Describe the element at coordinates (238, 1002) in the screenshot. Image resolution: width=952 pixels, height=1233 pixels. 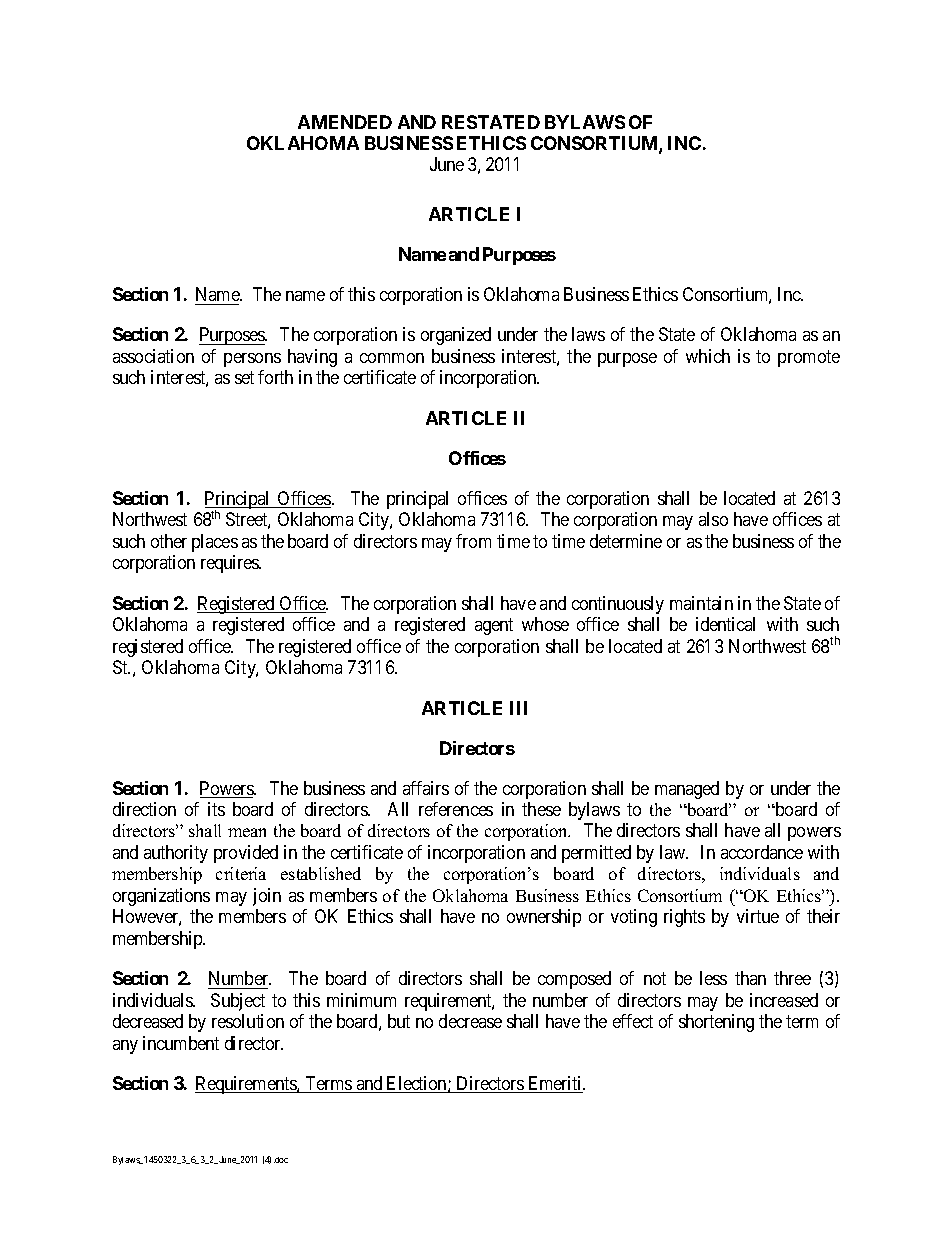
I see `Subject` at that location.
